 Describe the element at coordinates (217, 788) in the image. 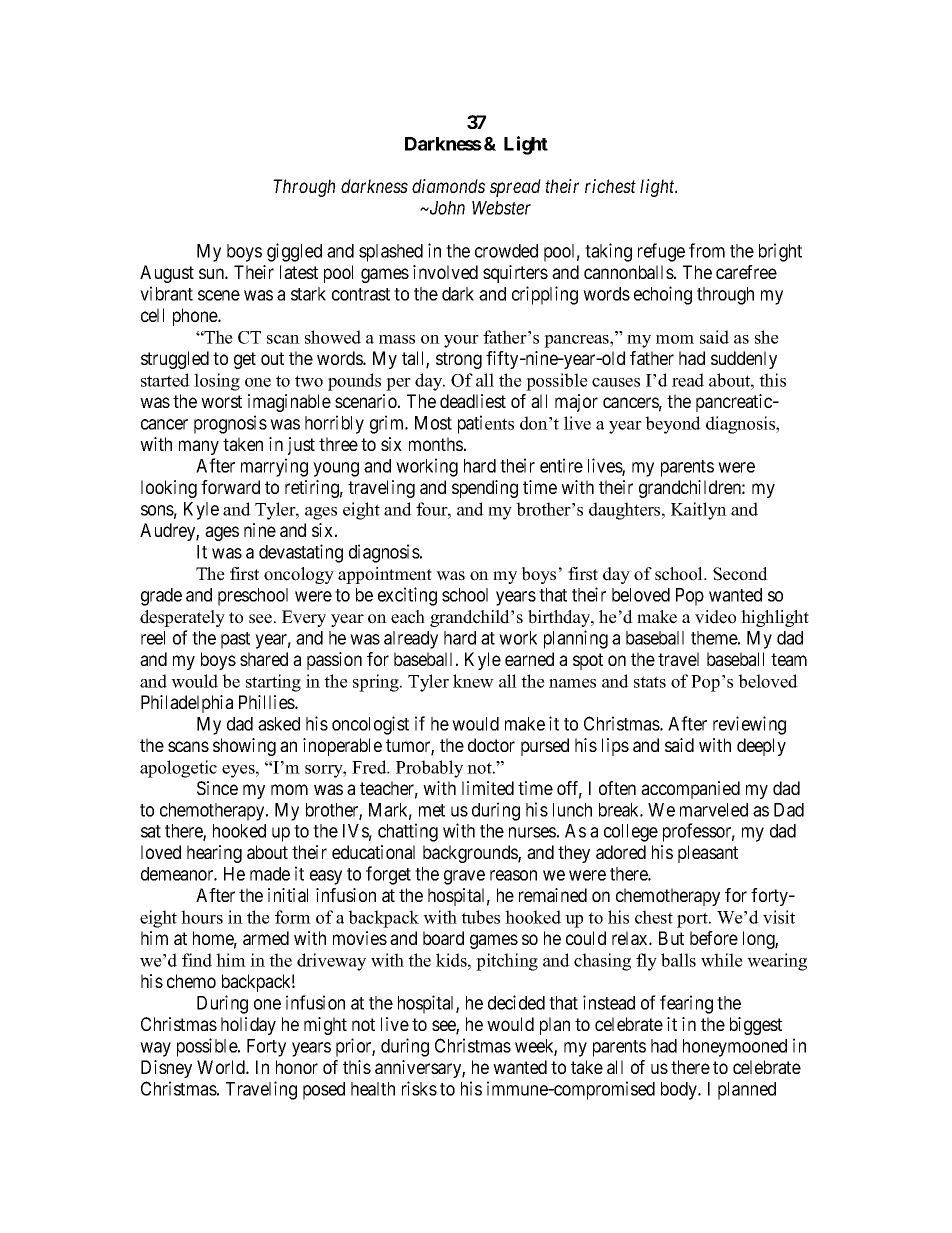

I see `Since` at that location.
